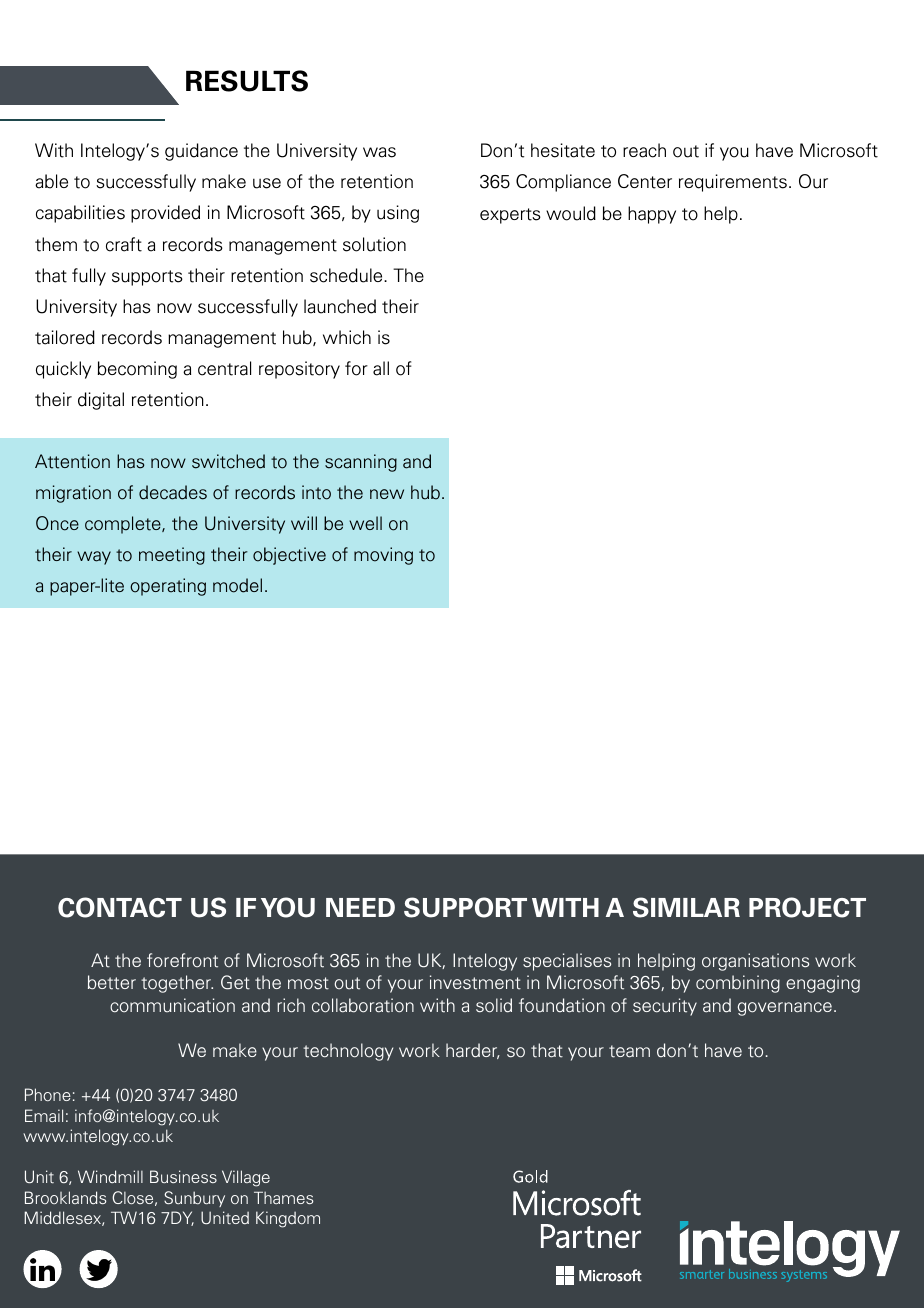 Image resolution: width=924 pixels, height=1308 pixels. I want to click on was, so click(379, 152).
